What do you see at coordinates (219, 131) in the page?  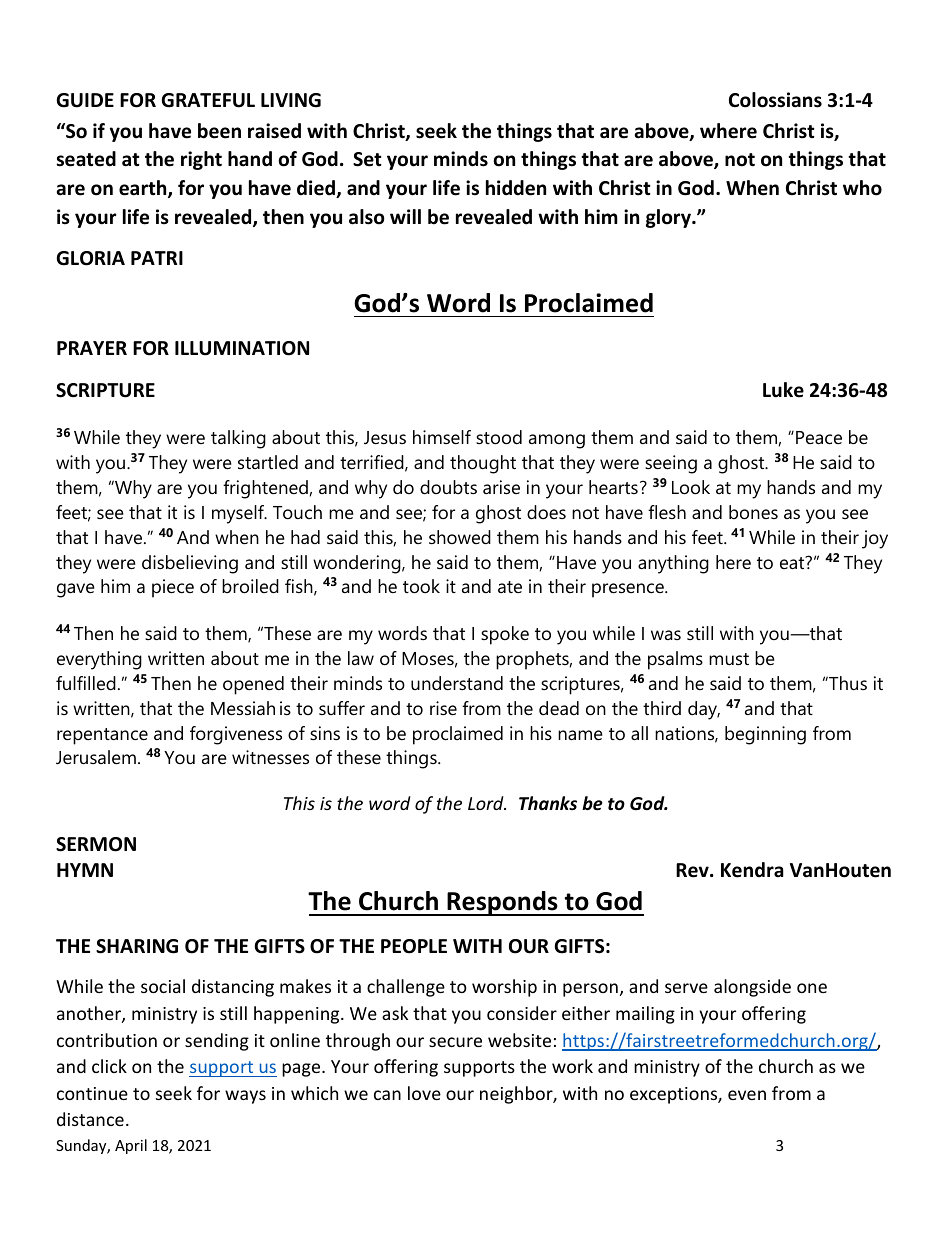 I see `been` at bounding box center [219, 131].
